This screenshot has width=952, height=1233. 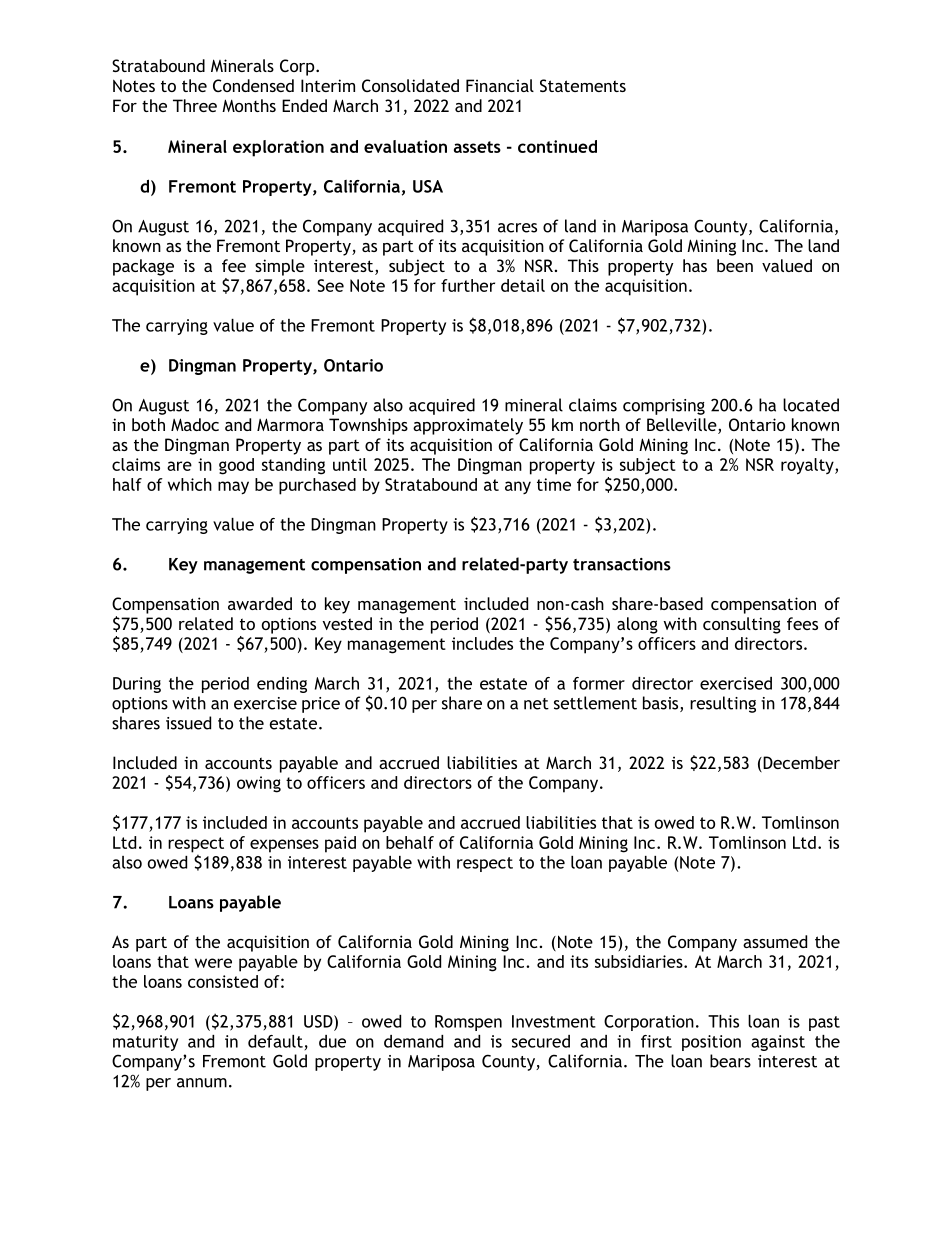 What do you see at coordinates (742, 625) in the screenshot?
I see `consulting` at bounding box center [742, 625].
